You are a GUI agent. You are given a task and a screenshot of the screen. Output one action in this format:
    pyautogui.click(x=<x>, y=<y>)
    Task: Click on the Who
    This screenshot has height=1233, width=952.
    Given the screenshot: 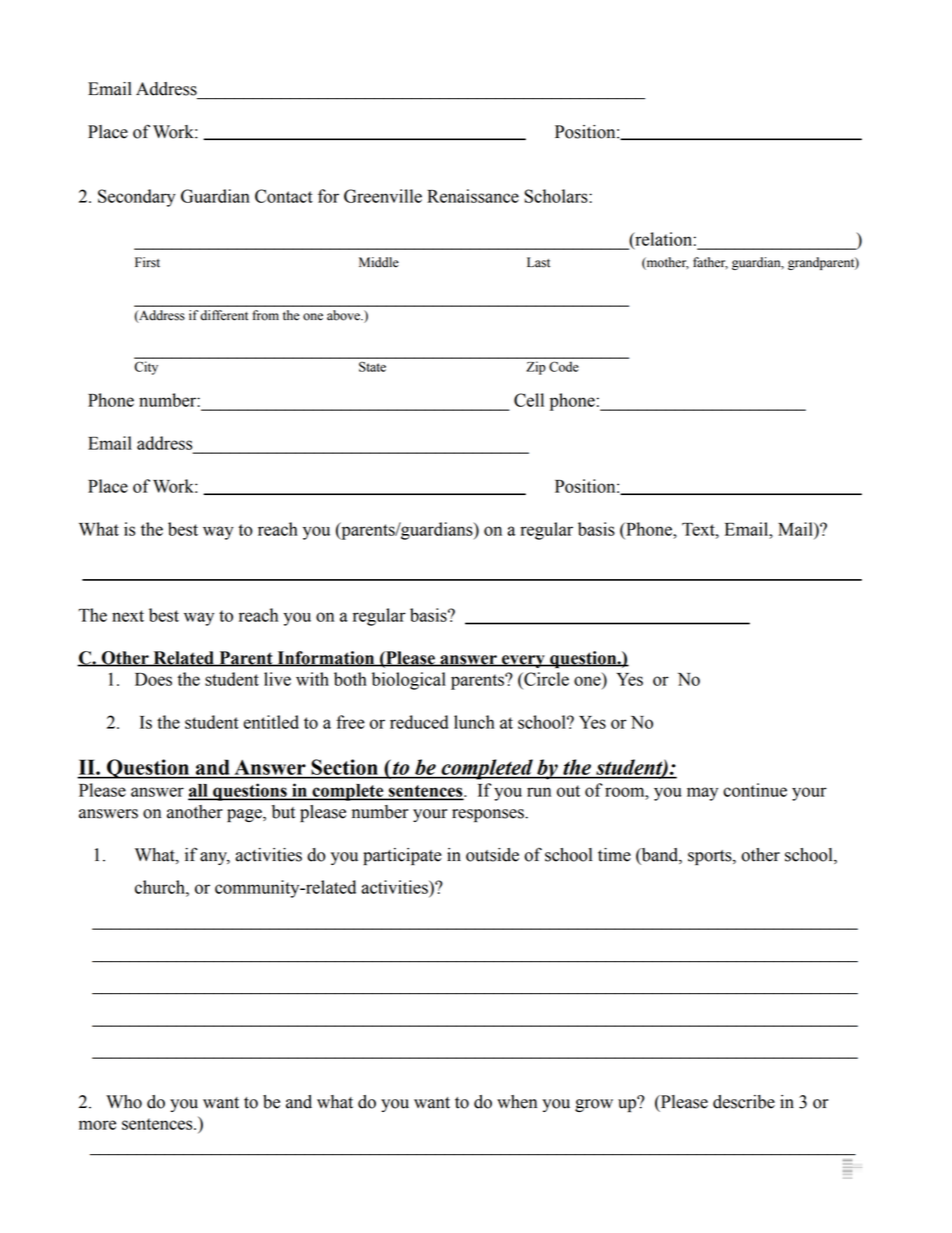 What is the action you would take?
    pyautogui.click(x=124, y=1102)
